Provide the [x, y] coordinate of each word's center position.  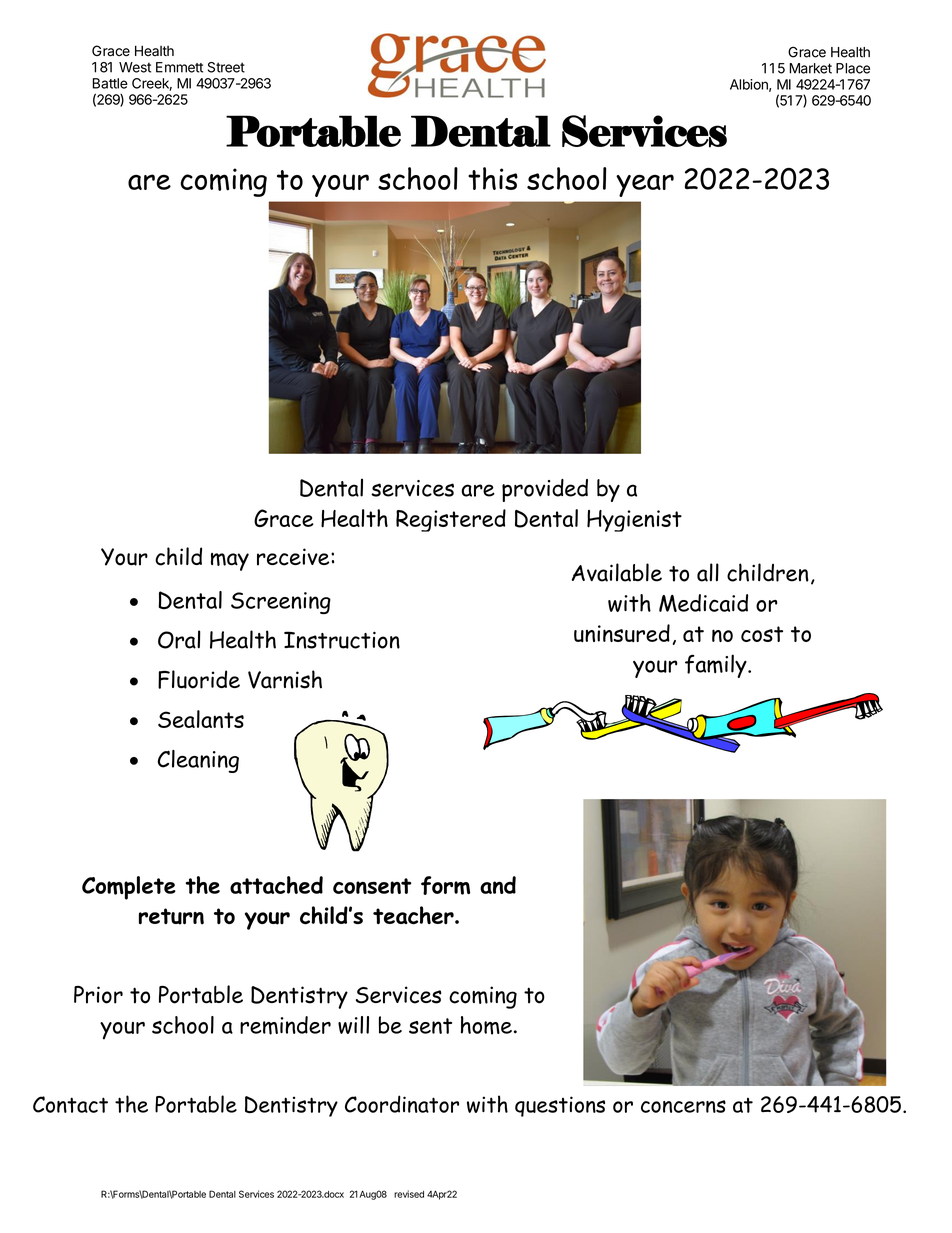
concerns [683, 1106]
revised [409, 1194]
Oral [179, 639]
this [493, 178]
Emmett [179, 67]
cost [762, 634]
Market [810, 68]
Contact [70, 1104]
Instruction [342, 640]
